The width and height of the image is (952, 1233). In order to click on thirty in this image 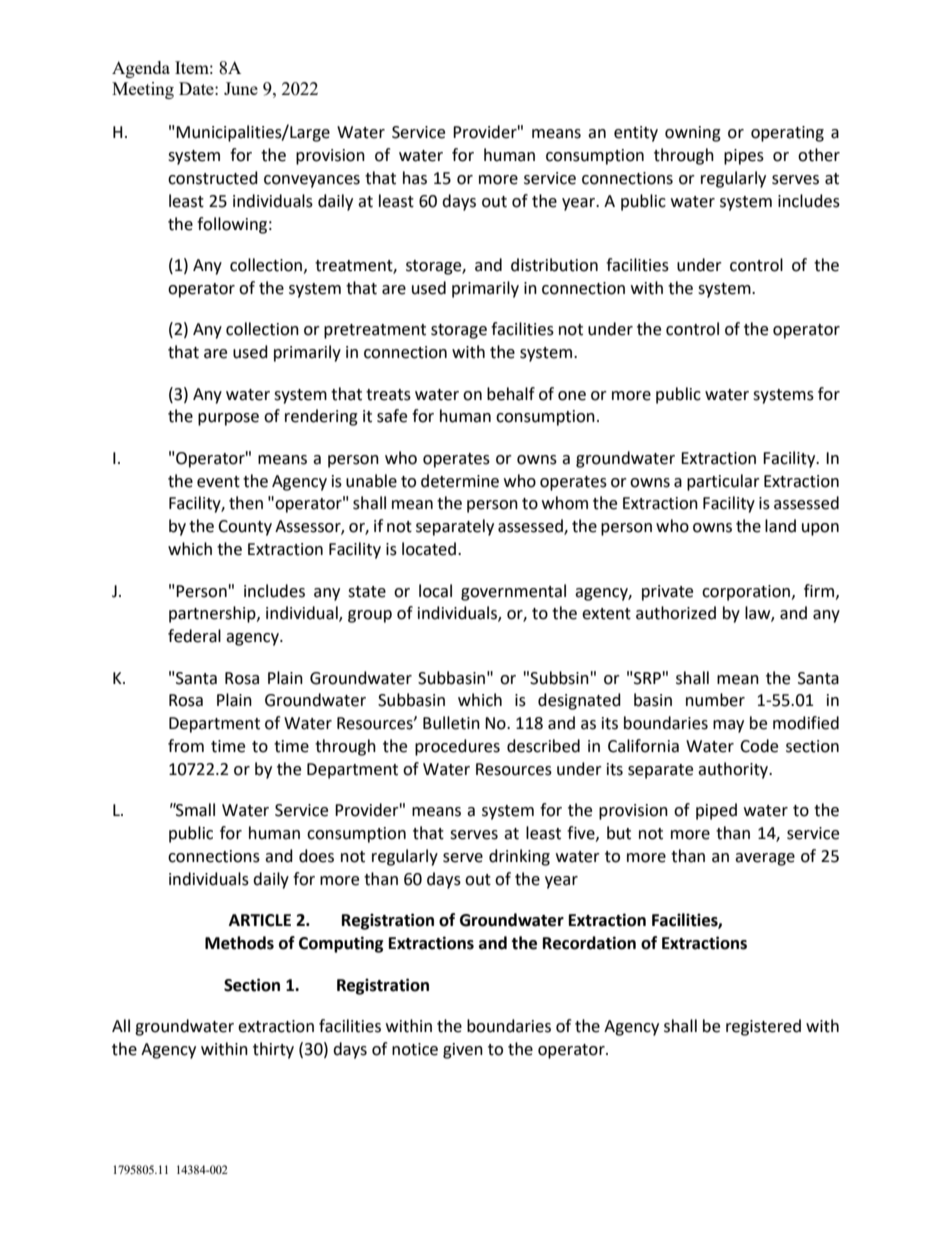, I will do `click(273, 1050)`.
